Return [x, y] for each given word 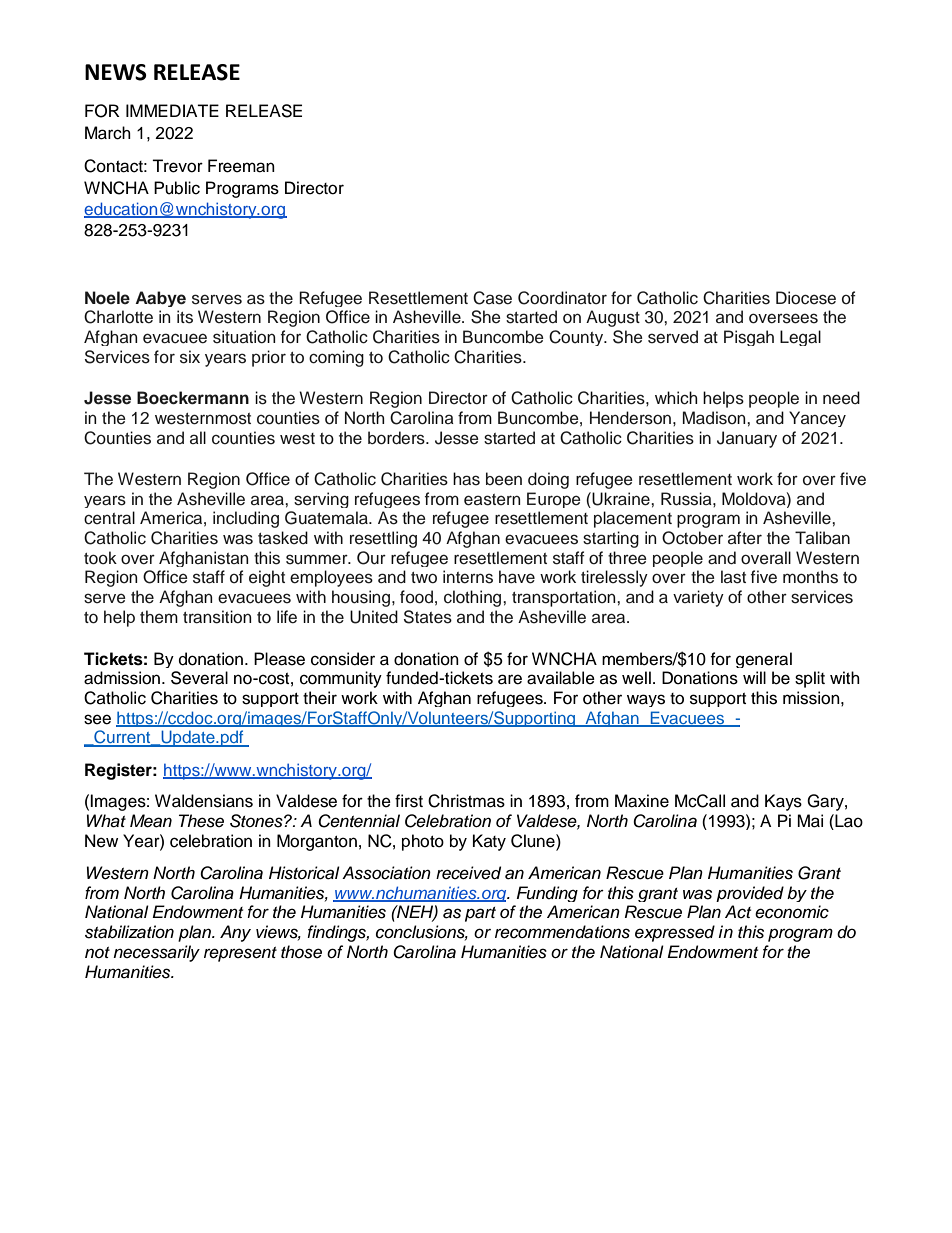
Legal [800, 338]
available [561, 678]
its [185, 317]
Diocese [806, 298]
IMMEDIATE [172, 110]
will [754, 677]
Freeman [241, 166]
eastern [492, 500]
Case [492, 298]
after [745, 537]
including [246, 519]
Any [235, 933]
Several [199, 678]
